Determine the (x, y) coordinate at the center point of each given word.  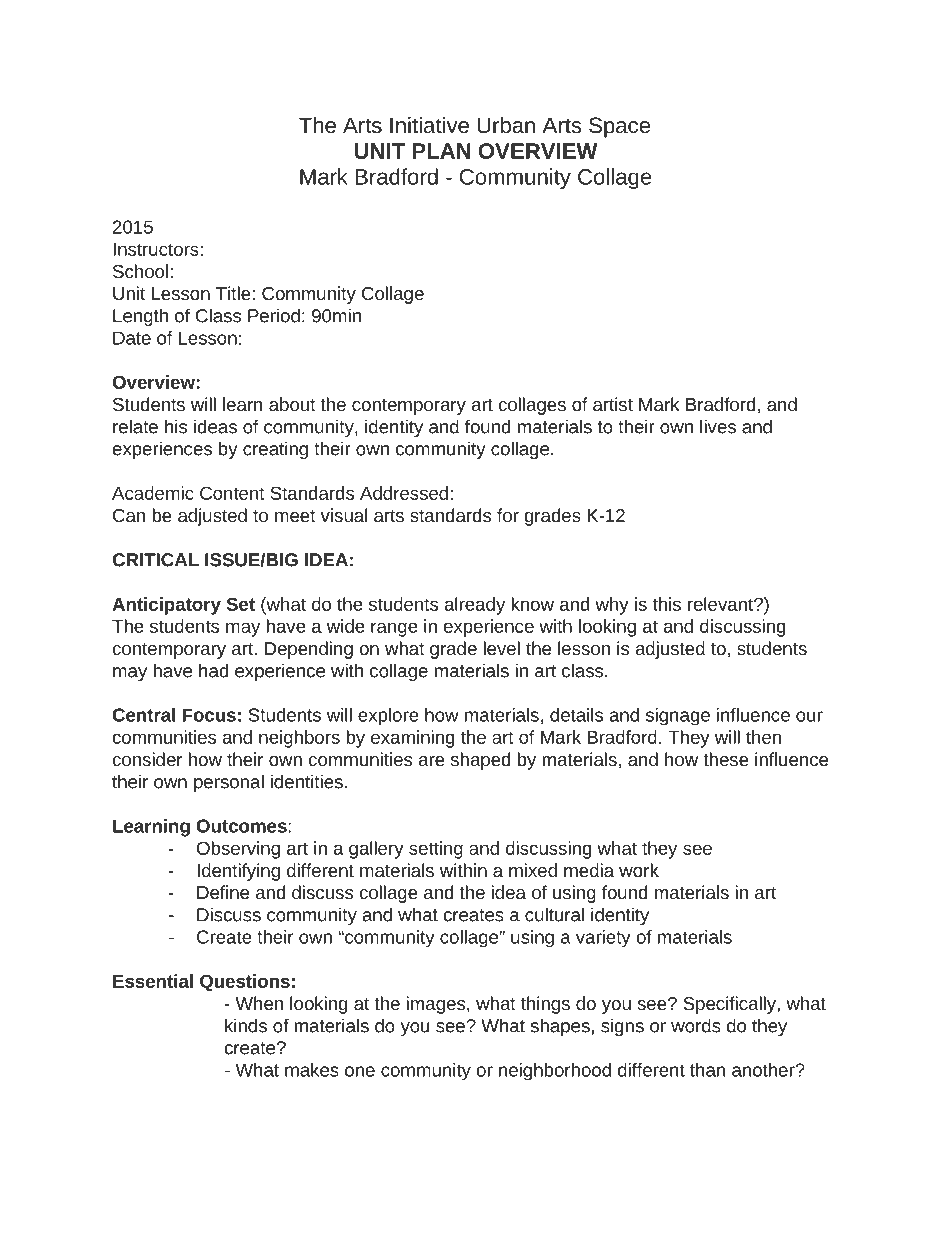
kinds (246, 1025)
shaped (480, 761)
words (696, 1025)
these (726, 759)
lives (718, 426)
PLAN (441, 151)
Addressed (404, 493)
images (437, 1005)
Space (619, 127)
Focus (209, 715)
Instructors (156, 249)
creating (275, 450)
